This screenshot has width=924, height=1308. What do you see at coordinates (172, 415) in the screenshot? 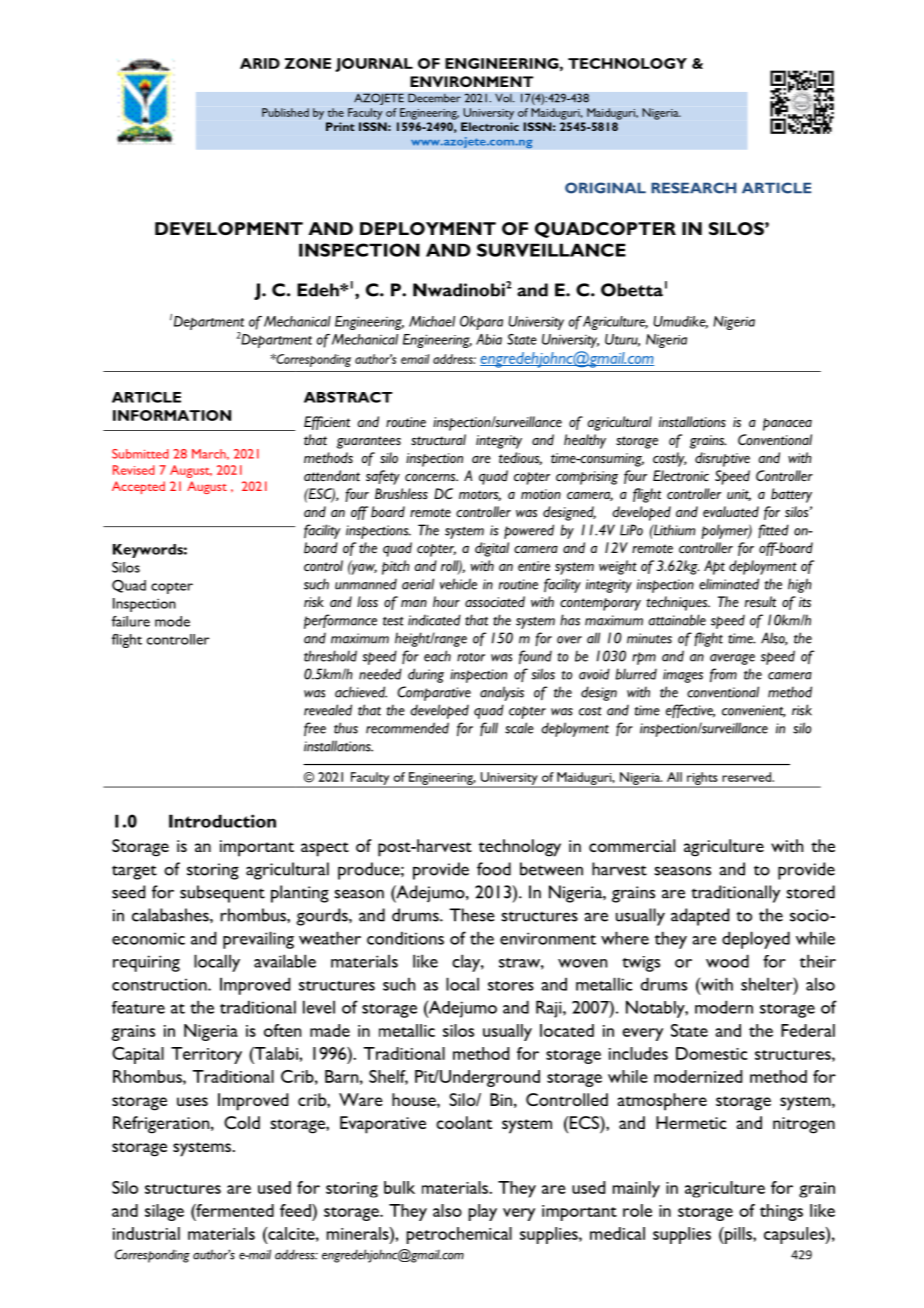
I see `INFORMATION` at bounding box center [172, 415].
